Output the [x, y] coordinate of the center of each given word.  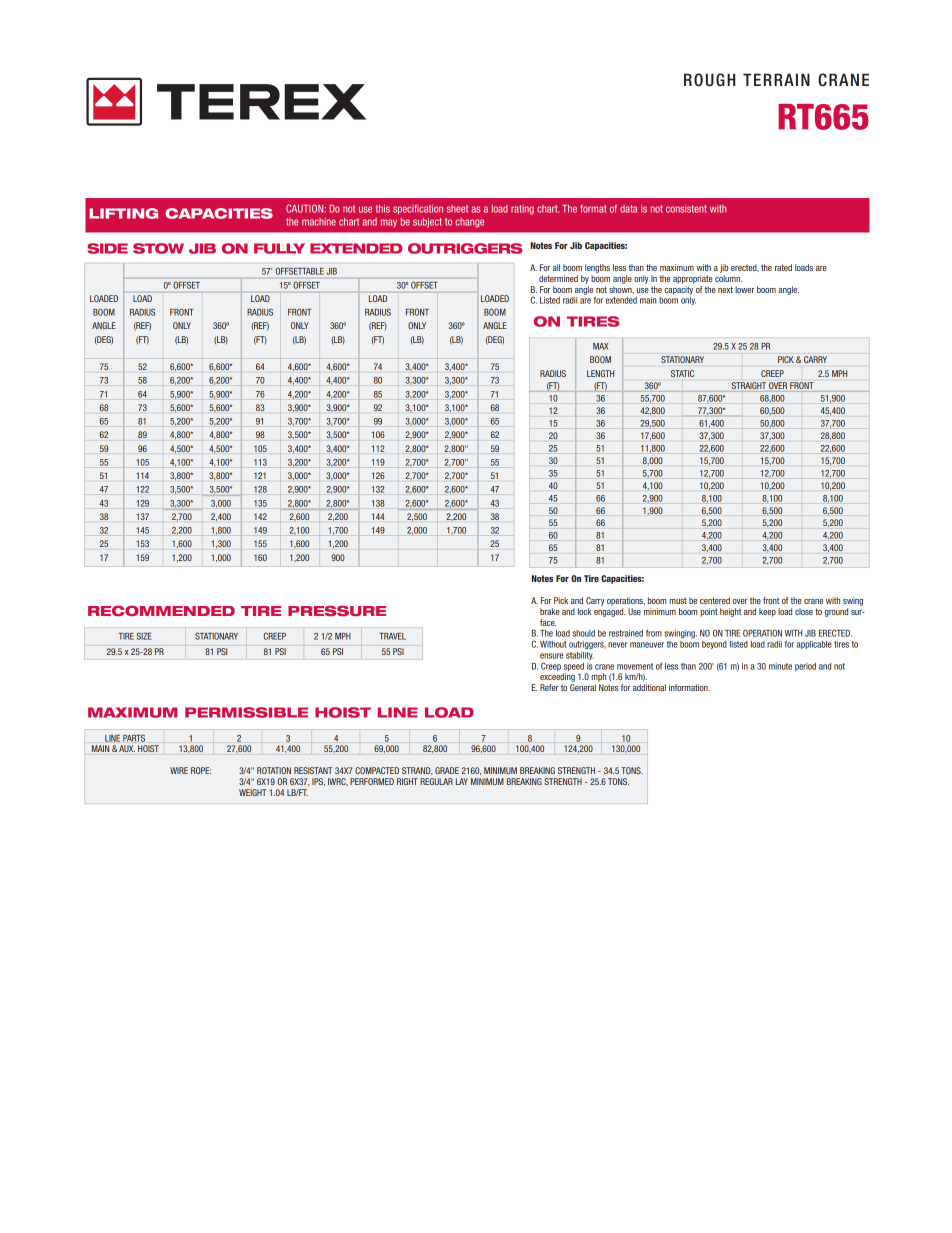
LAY [462, 781]
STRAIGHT [749, 385]
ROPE [201, 770]
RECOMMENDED [161, 611]
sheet [457, 209]
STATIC [682, 373]
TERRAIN [776, 79]
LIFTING [123, 213]
